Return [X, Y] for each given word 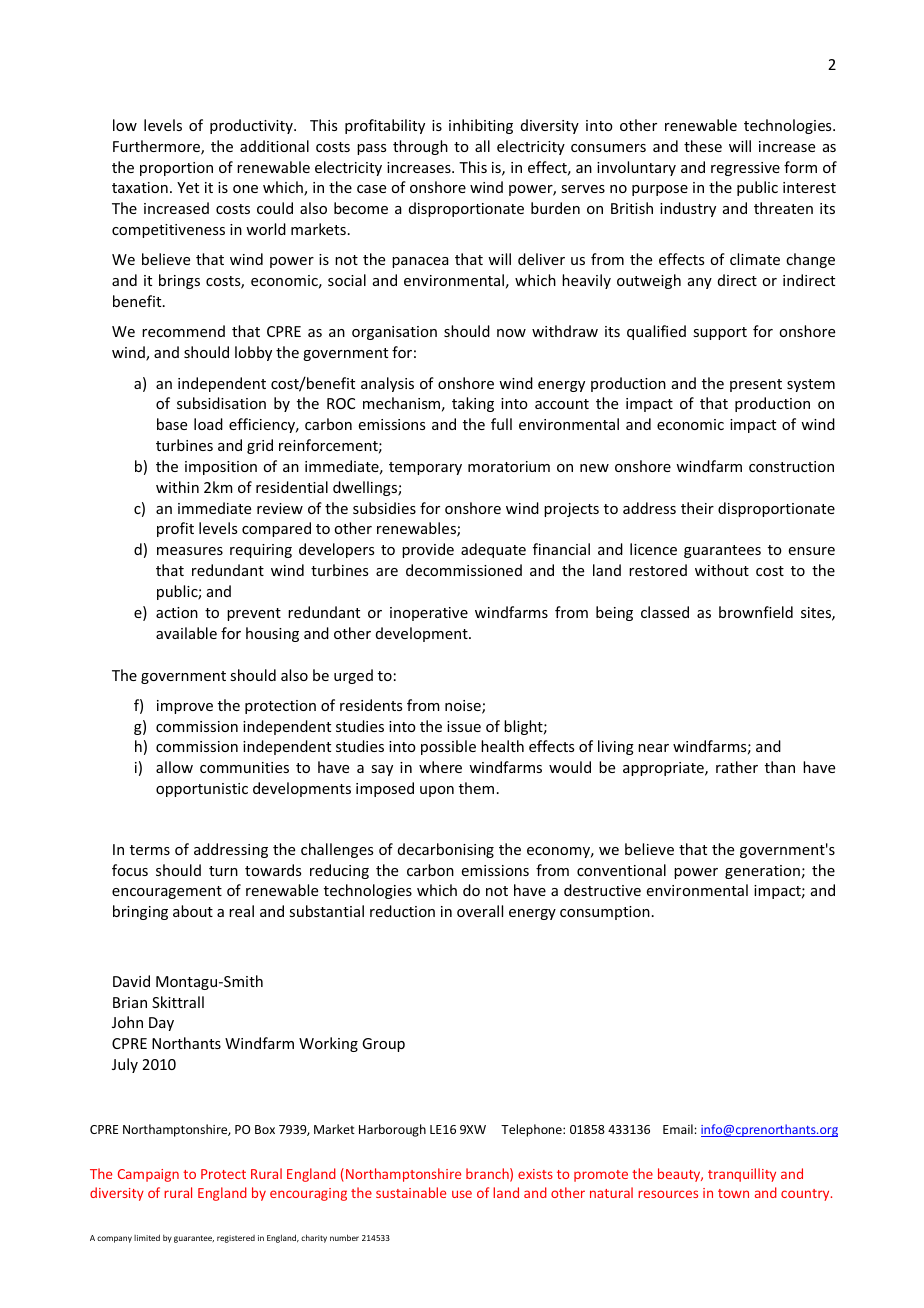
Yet [188, 187]
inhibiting [481, 126]
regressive [745, 169]
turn [223, 871]
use [462, 1194]
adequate [493, 550]
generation [762, 872]
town [733, 1193]
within [177, 487]
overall [480, 911]
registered [236, 1239]
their [697, 508]
